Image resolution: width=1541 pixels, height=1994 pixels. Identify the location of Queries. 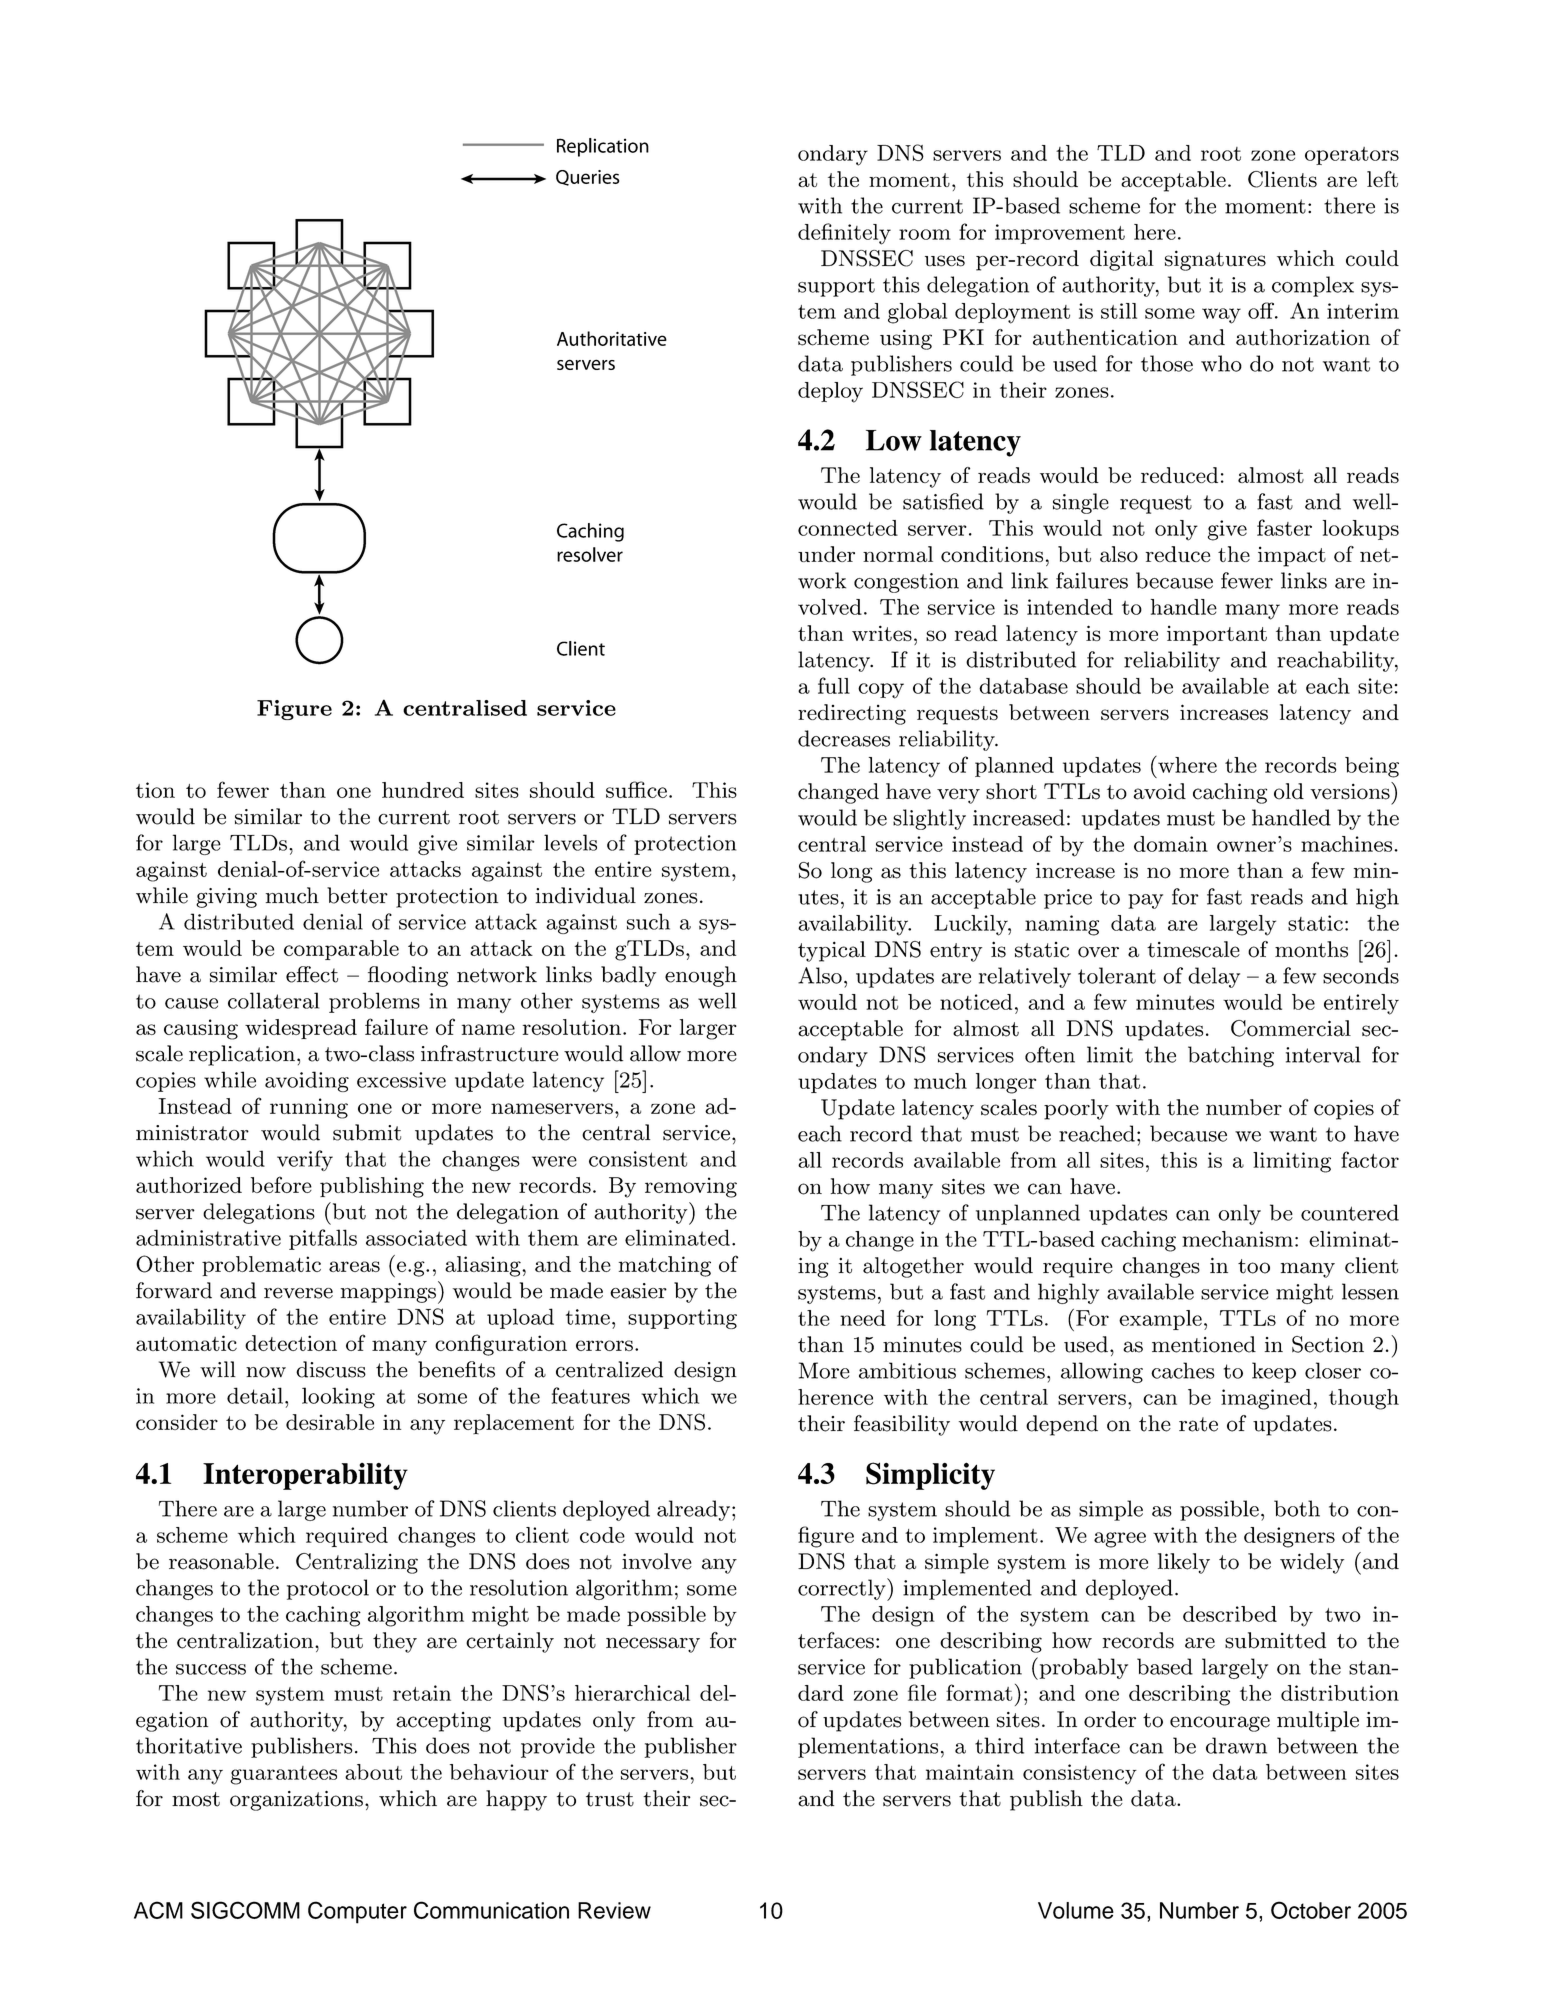
(587, 178).
